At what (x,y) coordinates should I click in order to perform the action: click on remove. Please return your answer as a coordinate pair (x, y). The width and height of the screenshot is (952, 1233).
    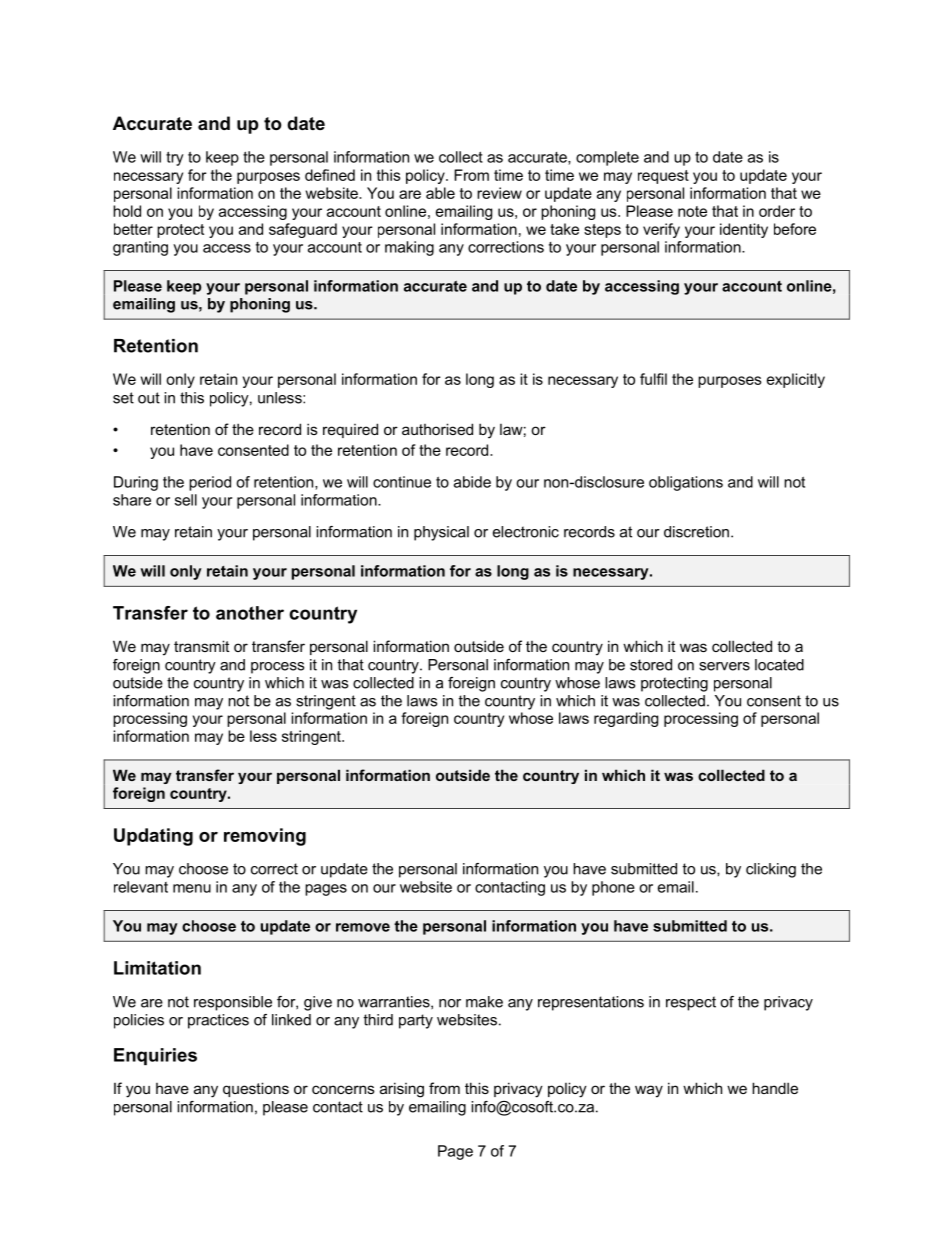
    Looking at the image, I should click on (363, 927).
